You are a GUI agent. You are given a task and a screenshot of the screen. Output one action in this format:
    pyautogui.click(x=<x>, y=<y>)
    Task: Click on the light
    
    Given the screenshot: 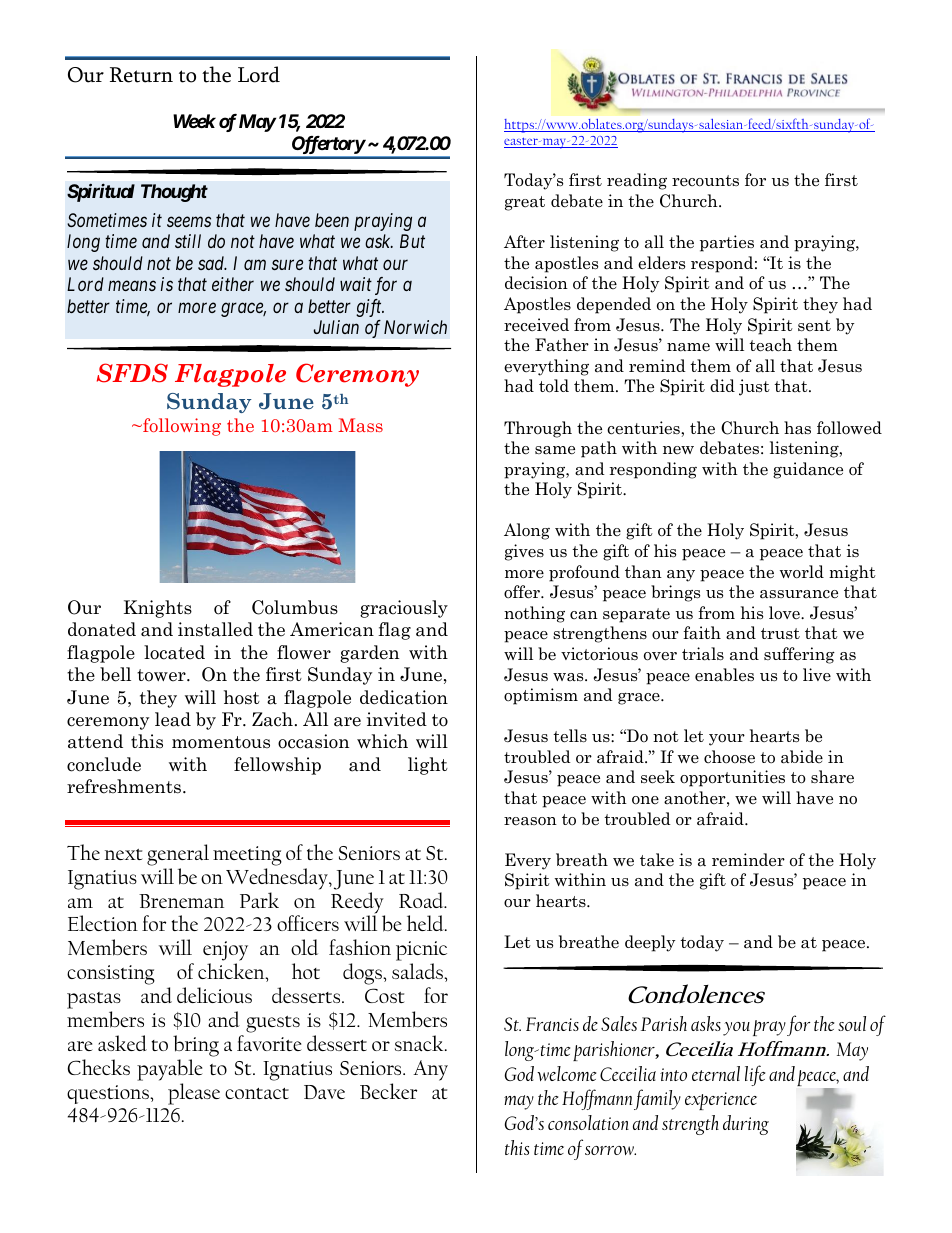 What is the action you would take?
    pyautogui.click(x=428, y=766)
